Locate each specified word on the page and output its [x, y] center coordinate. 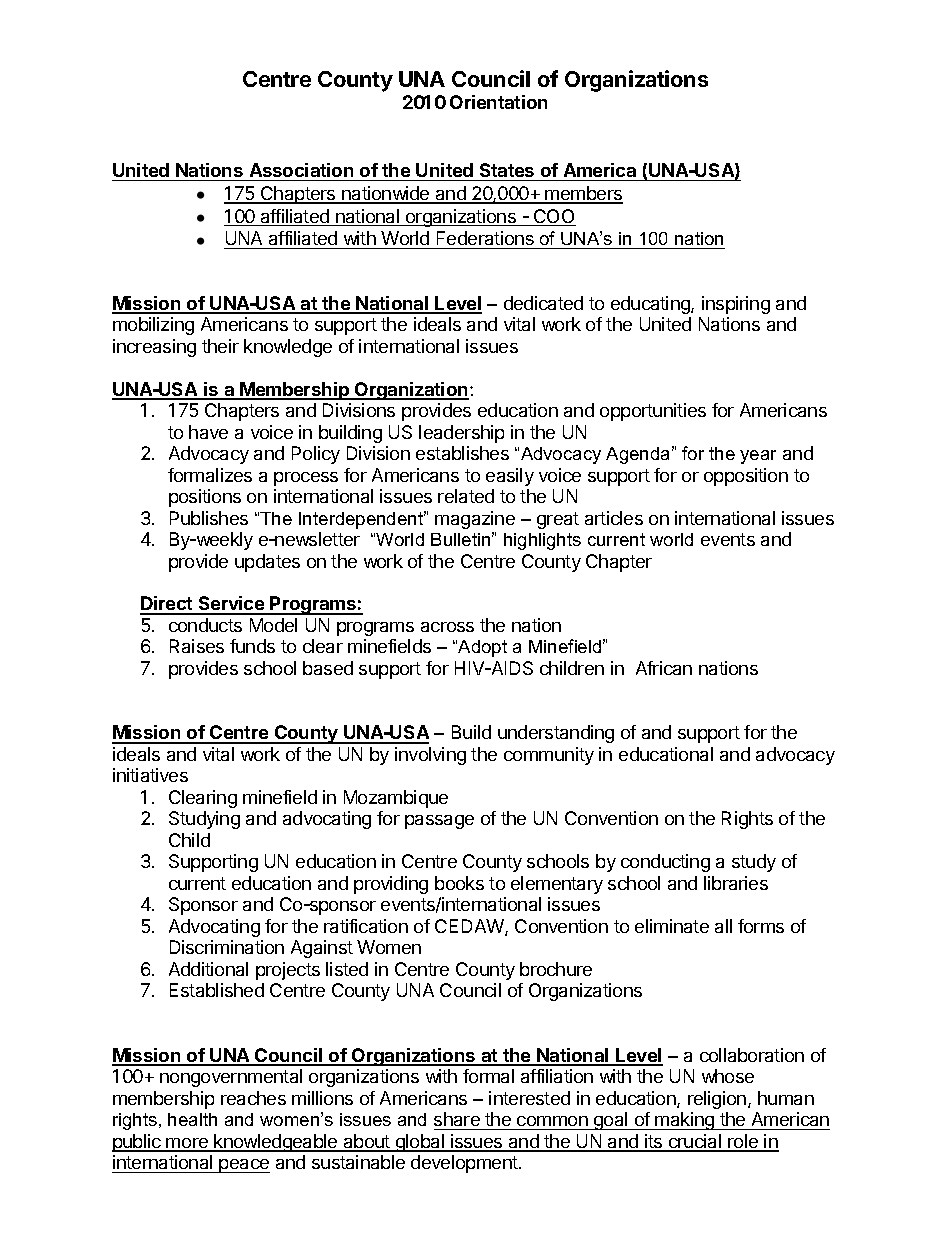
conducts [205, 625]
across [447, 627]
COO [554, 217]
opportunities [653, 412]
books [459, 883]
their [220, 346]
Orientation [498, 102]
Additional [208, 969]
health [192, 1119]
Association [301, 170]
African [664, 668]
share [457, 1119]
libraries [736, 883]
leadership [461, 434]
